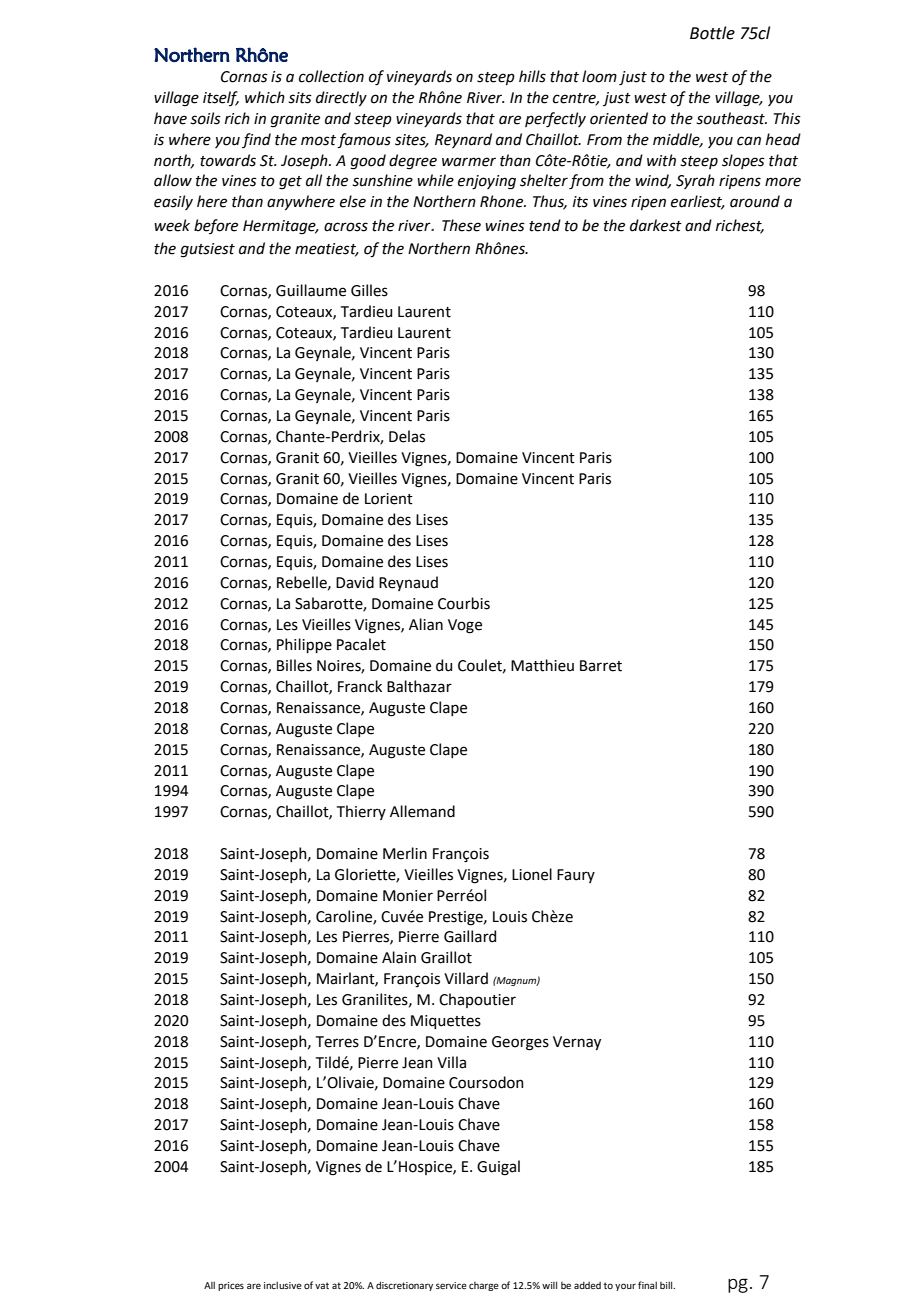 The width and height of the screenshot is (924, 1307). I want to click on Barret, so click(601, 666).
